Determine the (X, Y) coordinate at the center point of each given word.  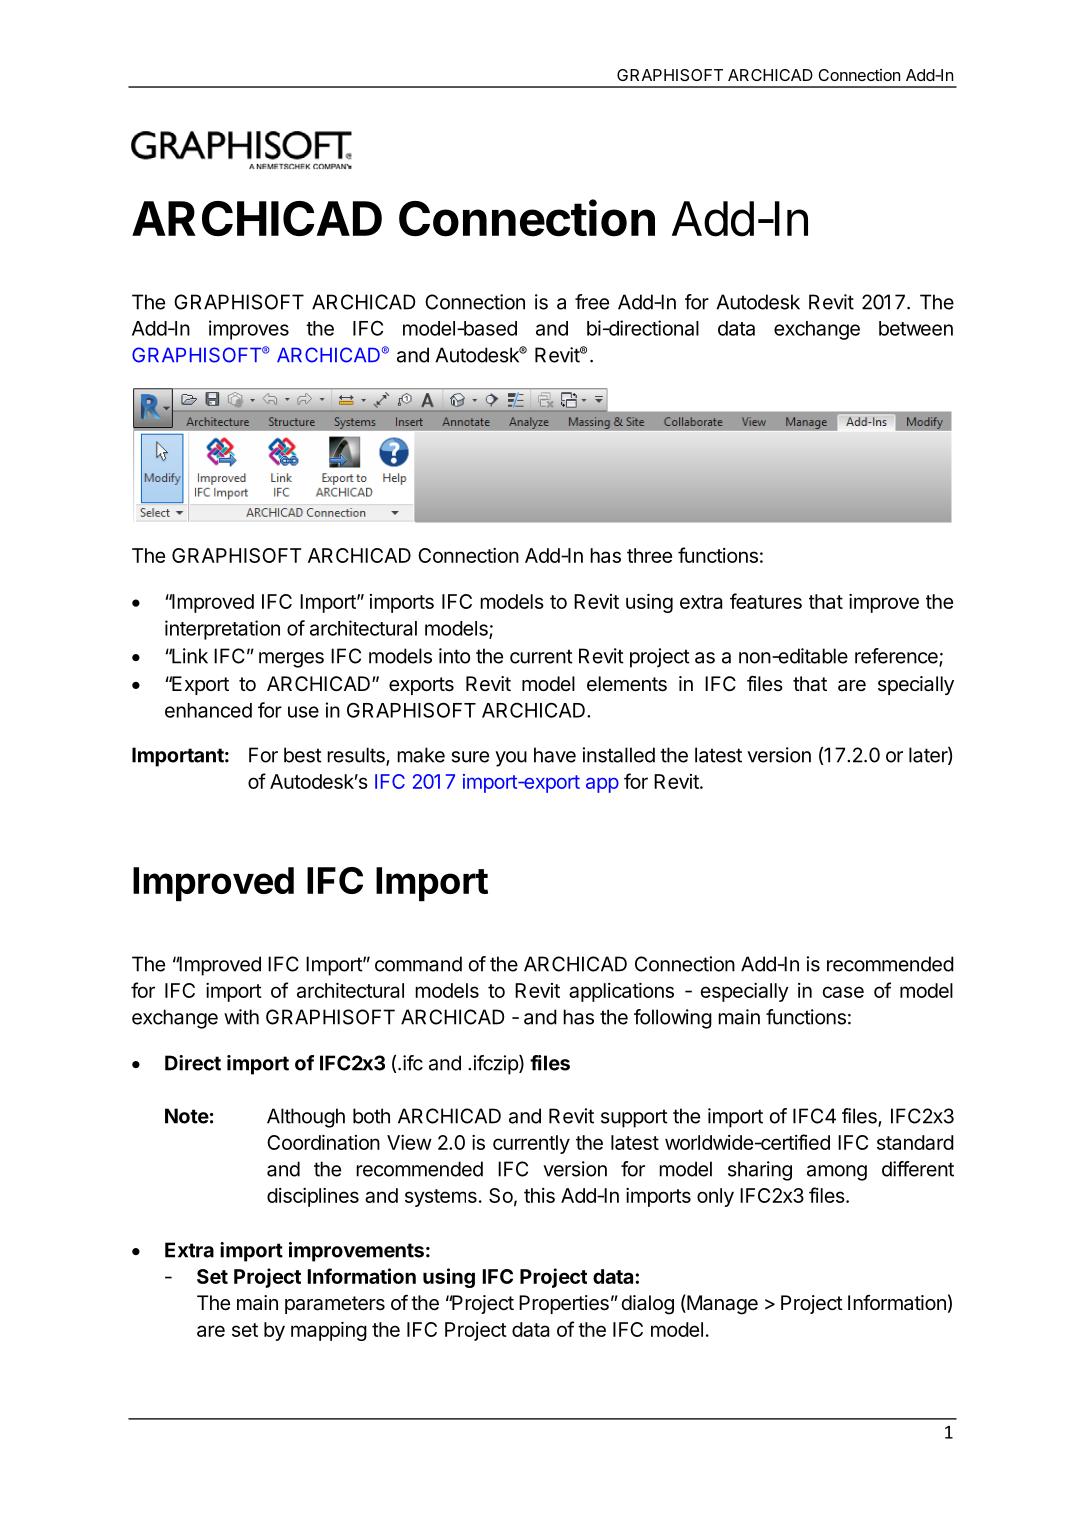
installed (619, 755)
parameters (335, 1305)
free (592, 302)
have (555, 755)
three (649, 555)
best (303, 755)
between (916, 328)
